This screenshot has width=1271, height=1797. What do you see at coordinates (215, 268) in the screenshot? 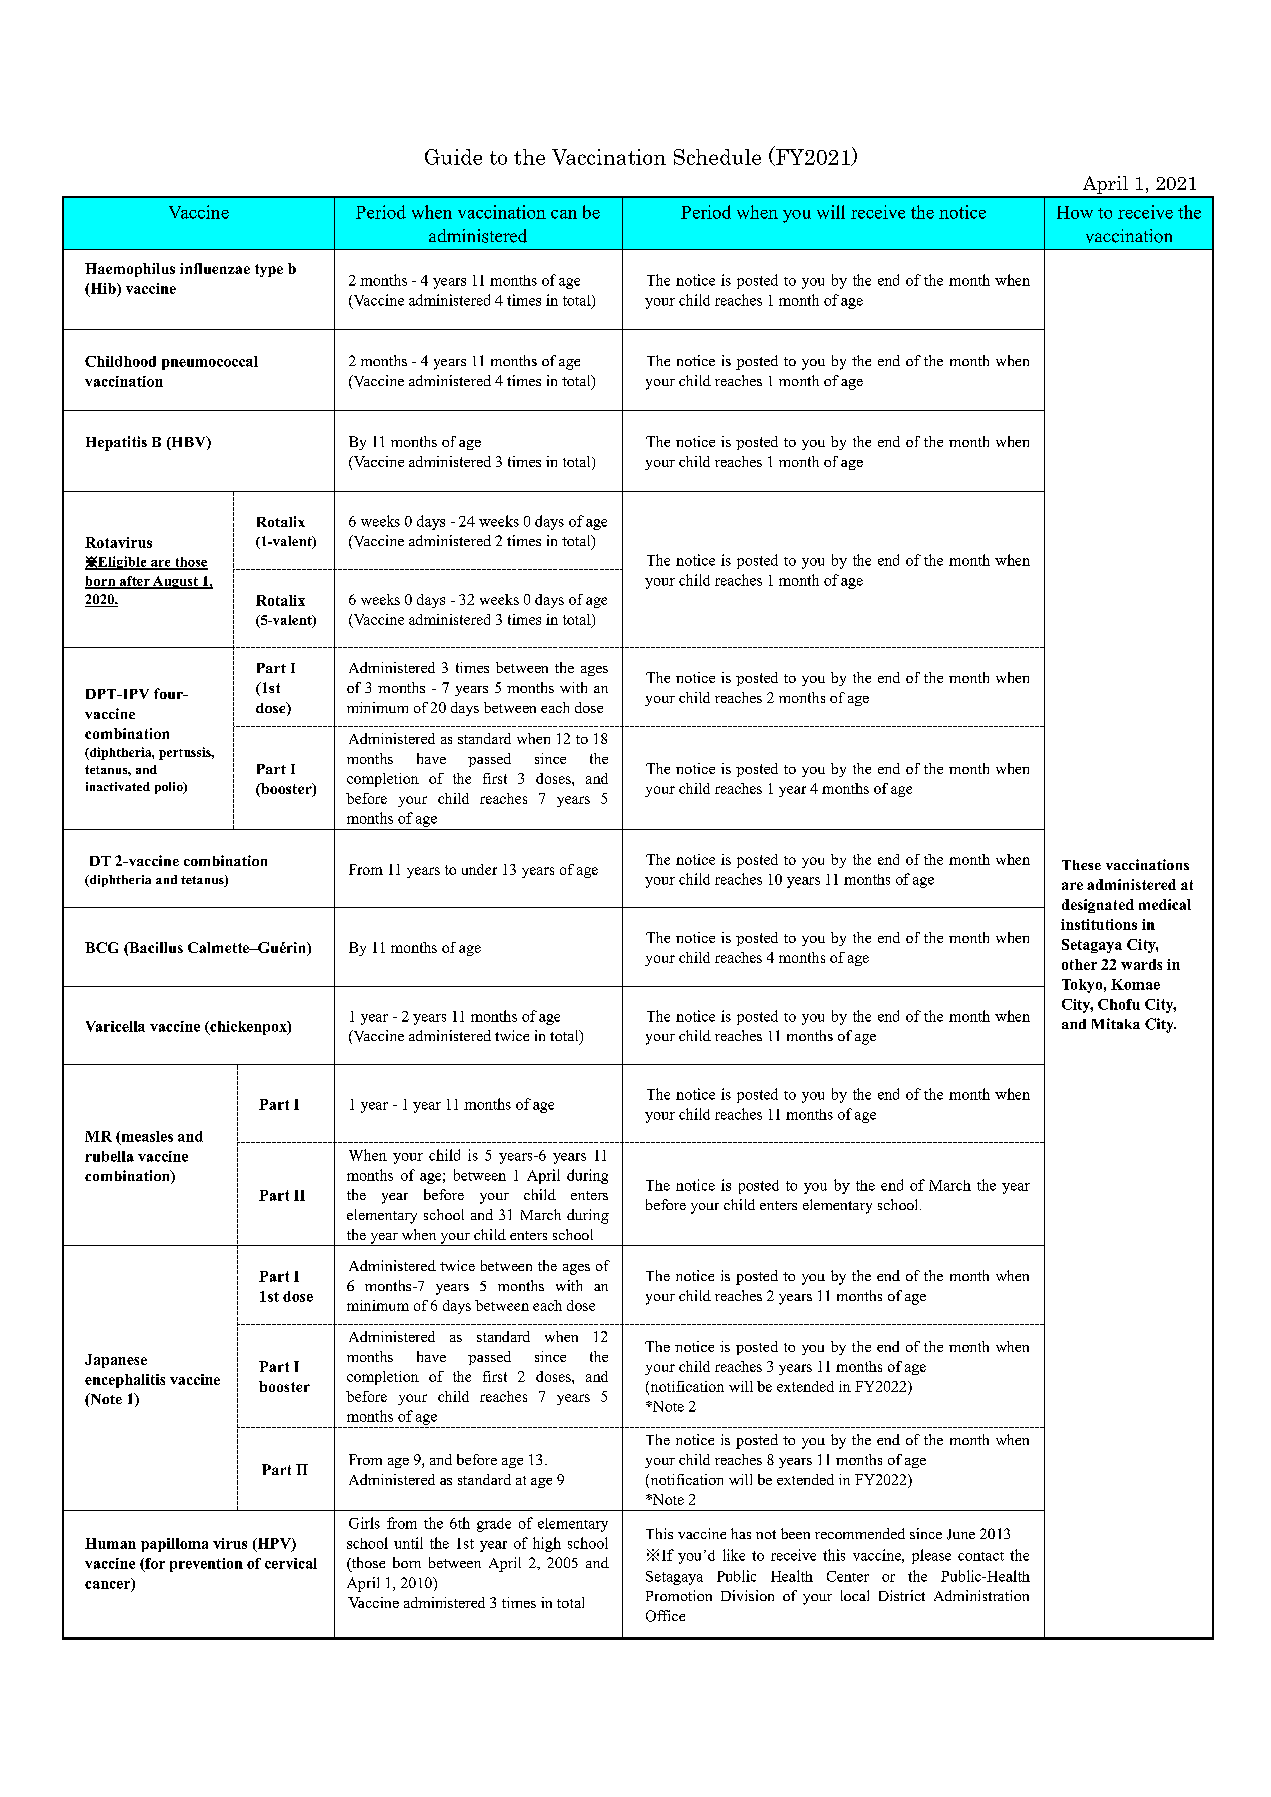
I see `influenzae` at bounding box center [215, 268].
